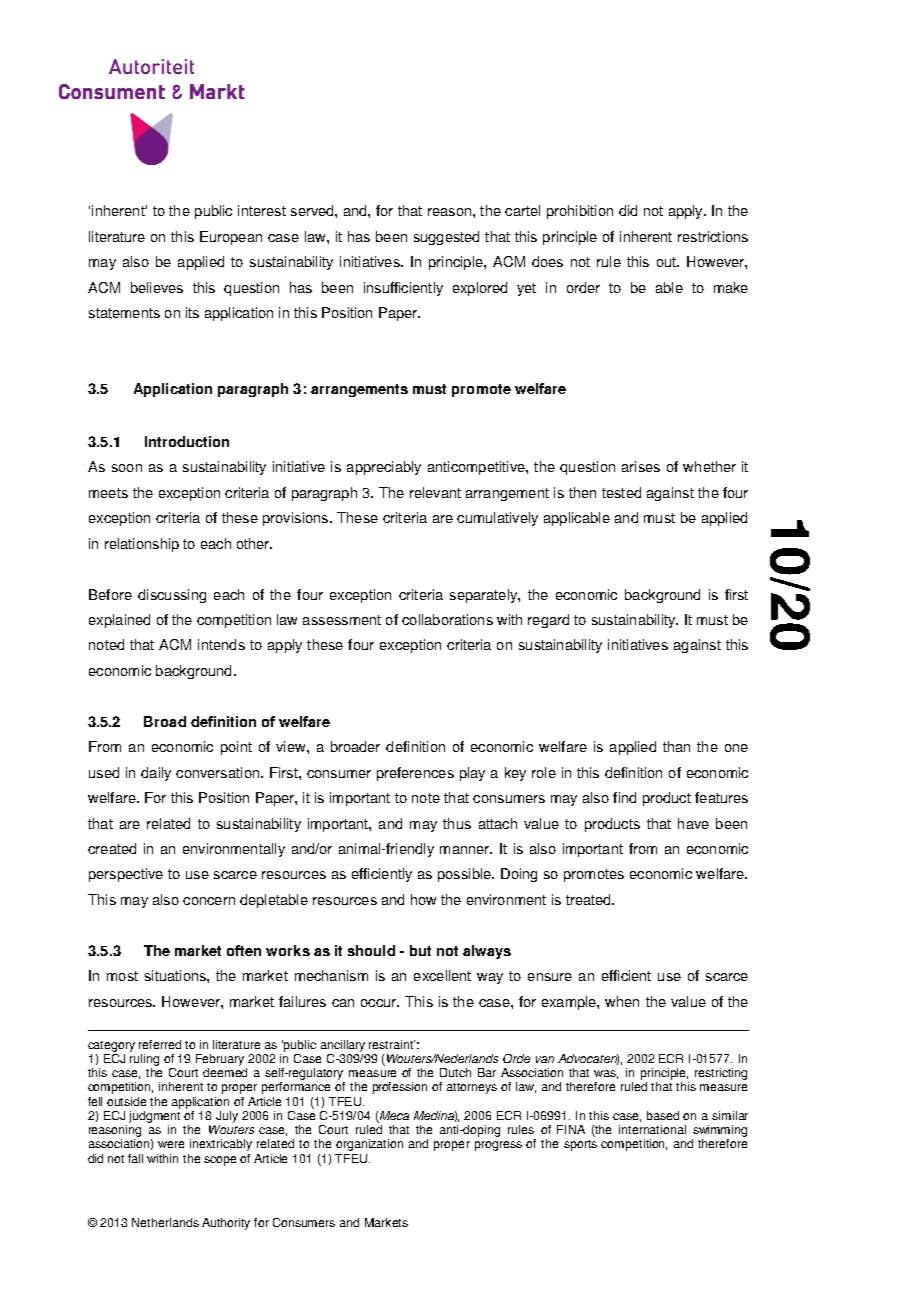  Describe the element at coordinates (231, 238) in the document. I see `European` at that location.
